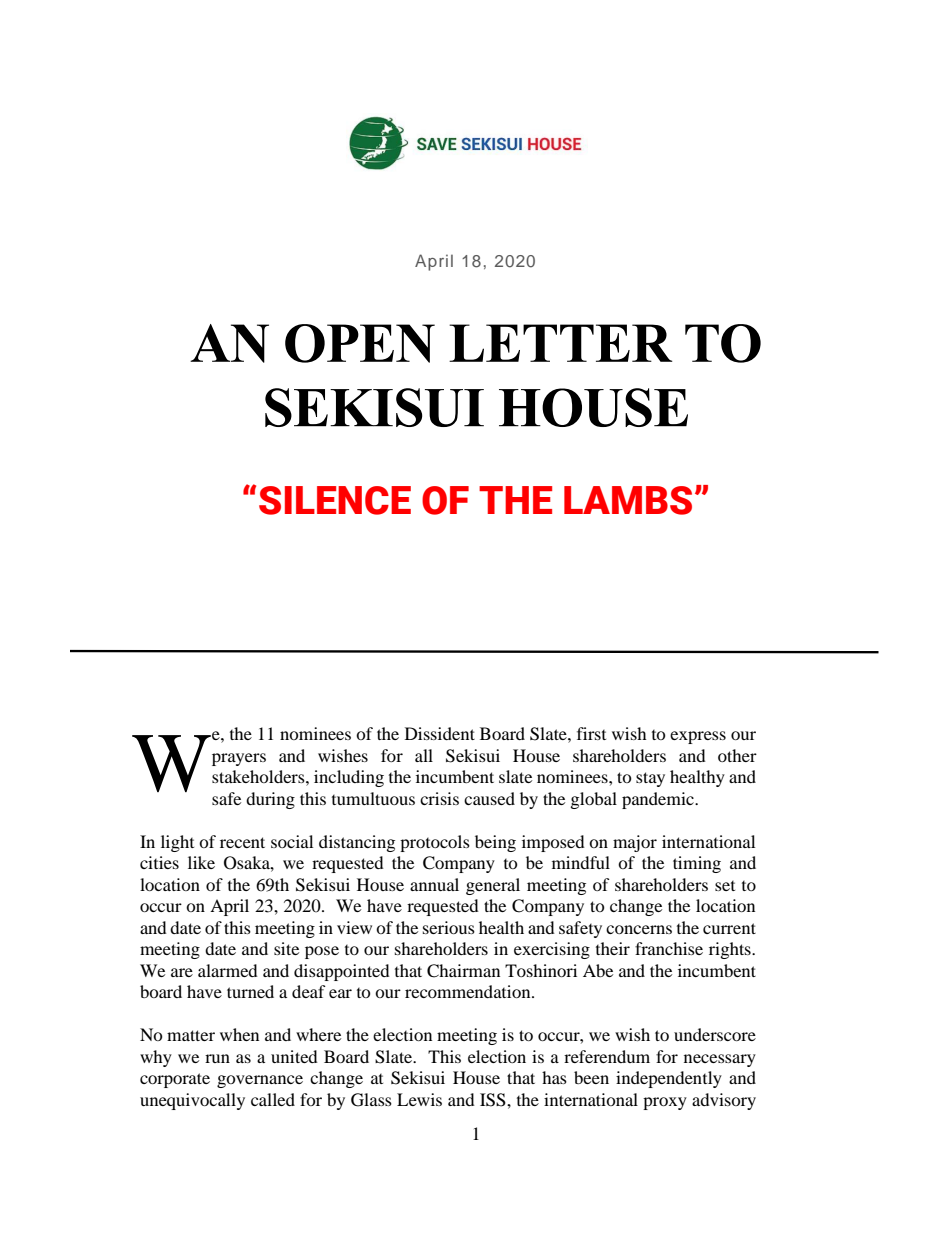 The height and width of the screenshot is (1233, 952). What do you see at coordinates (260, 1081) in the screenshot?
I see `governance` at bounding box center [260, 1081].
